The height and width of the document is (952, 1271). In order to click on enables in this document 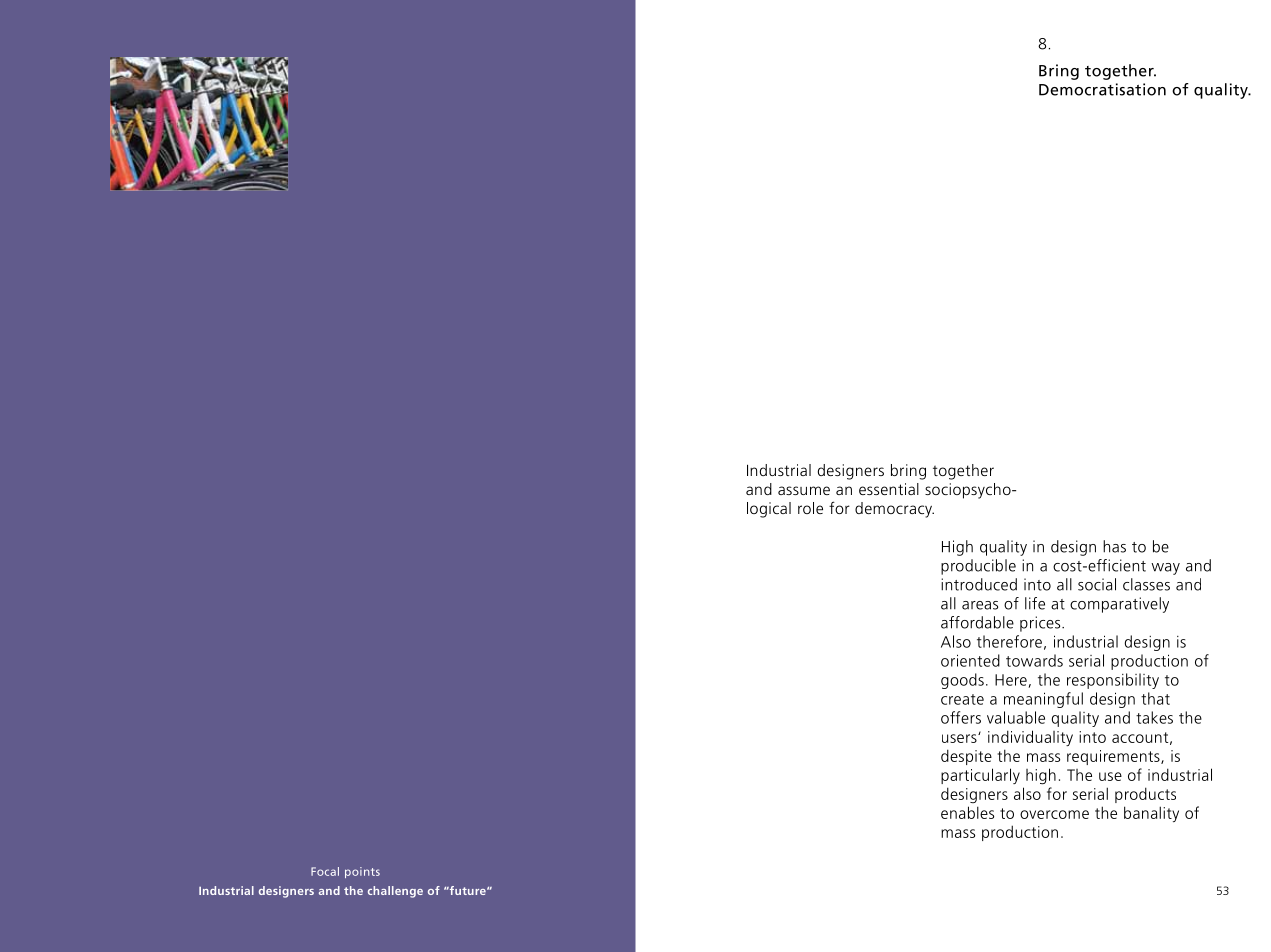, I will do `click(967, 812)`.
